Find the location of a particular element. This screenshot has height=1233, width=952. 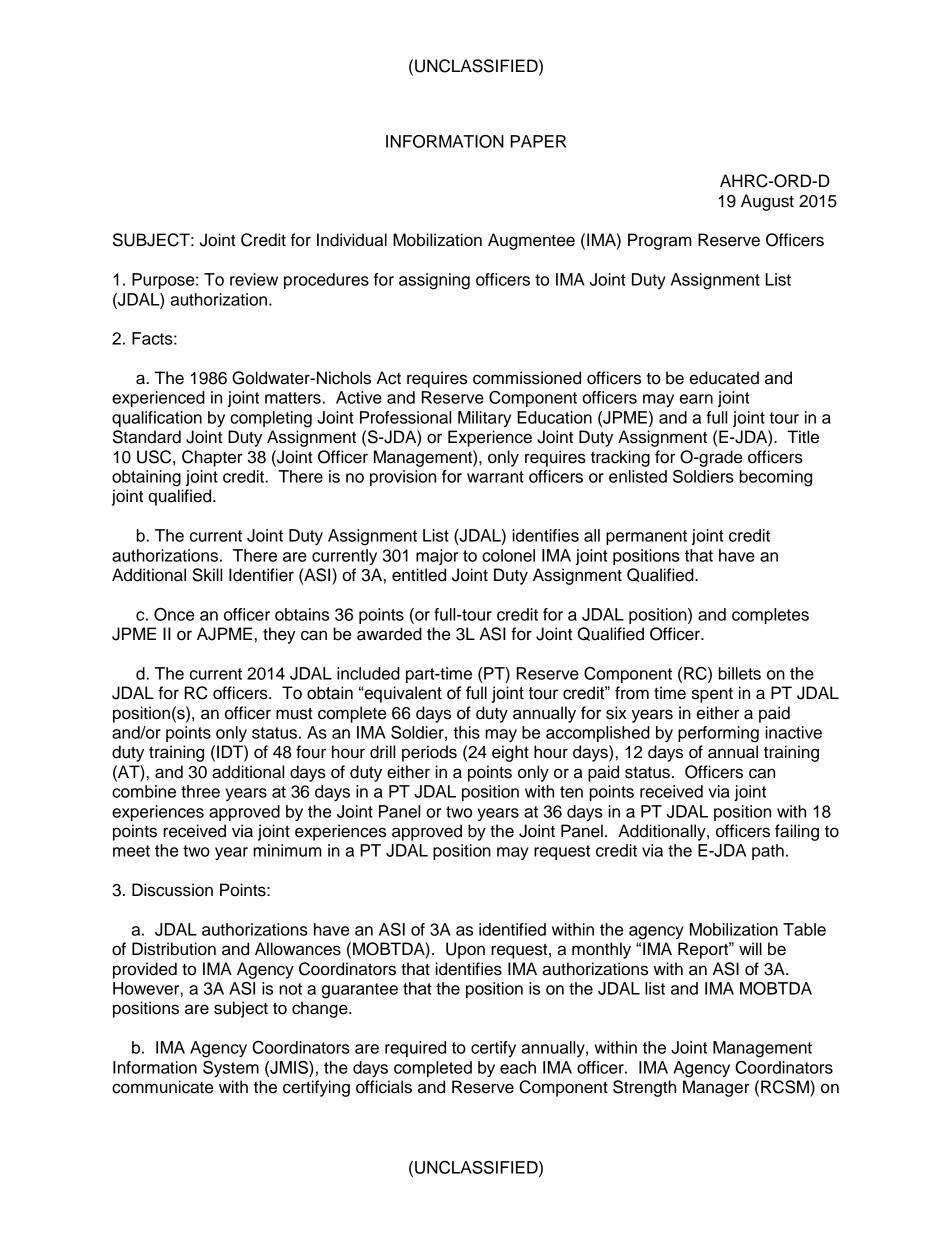

awarded is located at coordinates (389, 634).
